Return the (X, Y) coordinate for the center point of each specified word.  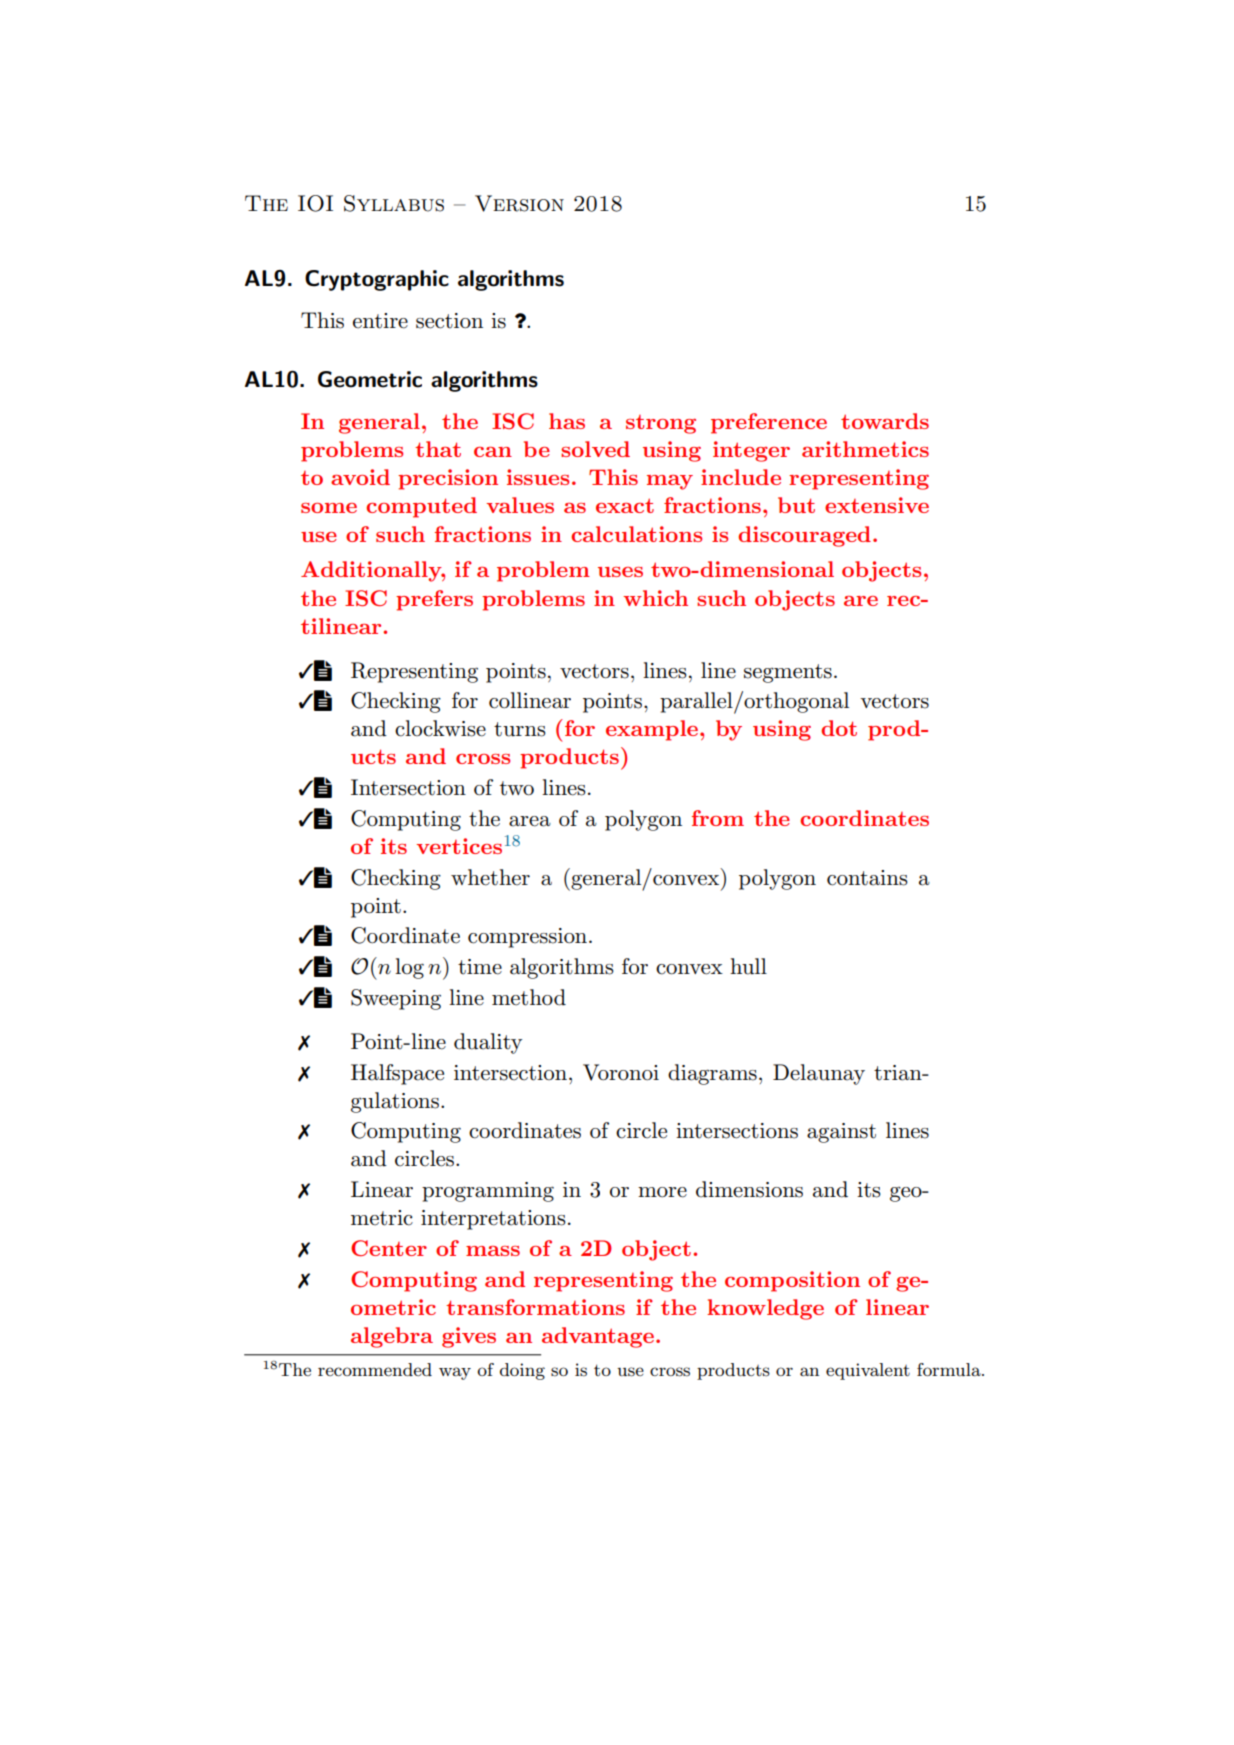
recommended (375, 1369)
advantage (599, 1337)
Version (519, 203)
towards (885, 421)
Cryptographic (377, 280)
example (653, 730)
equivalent (868, 1371)
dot (839, 728)
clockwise (440, 728)
